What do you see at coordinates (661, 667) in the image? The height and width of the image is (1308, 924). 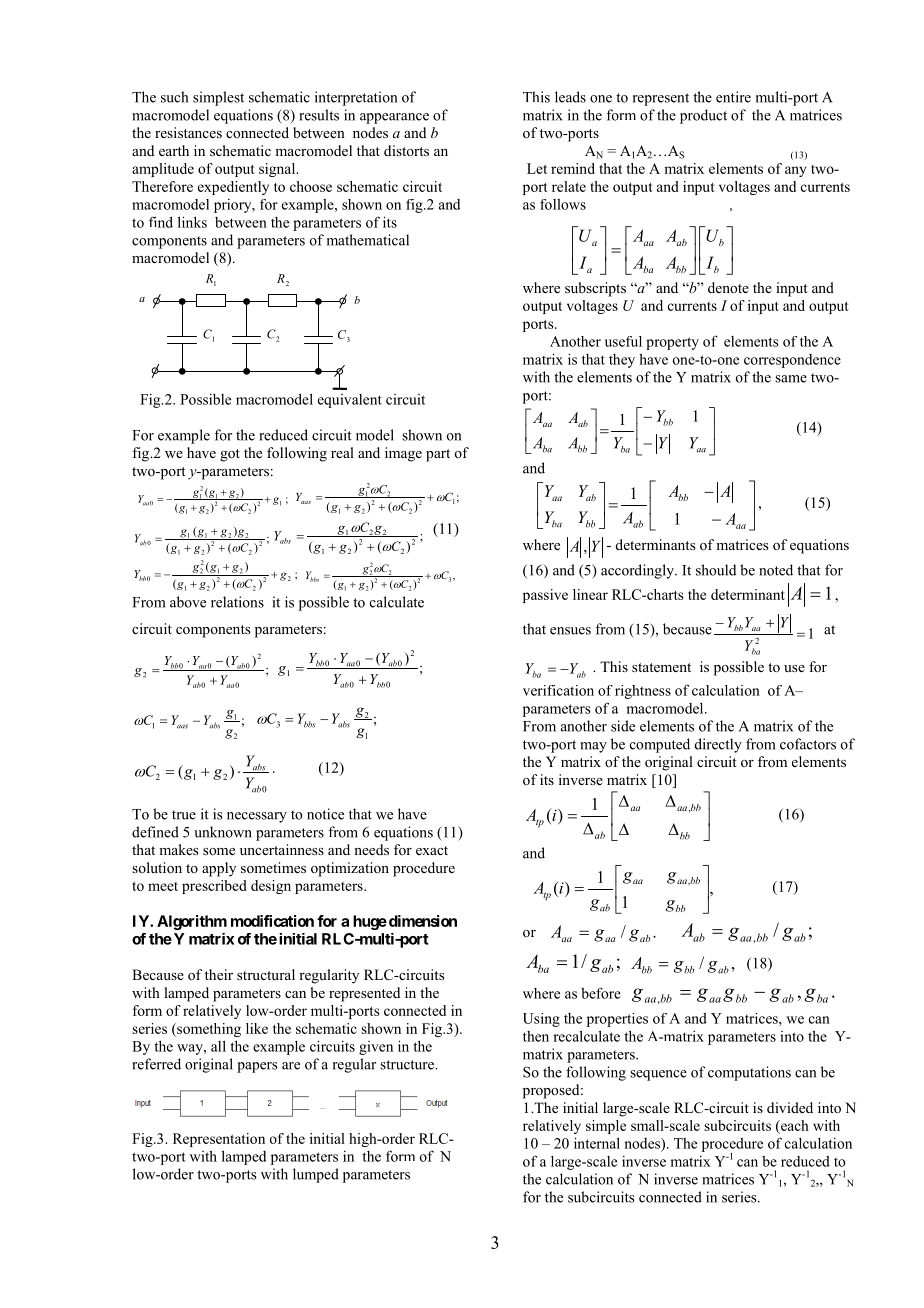 I see `statement` at bounding box center [661, 667].
